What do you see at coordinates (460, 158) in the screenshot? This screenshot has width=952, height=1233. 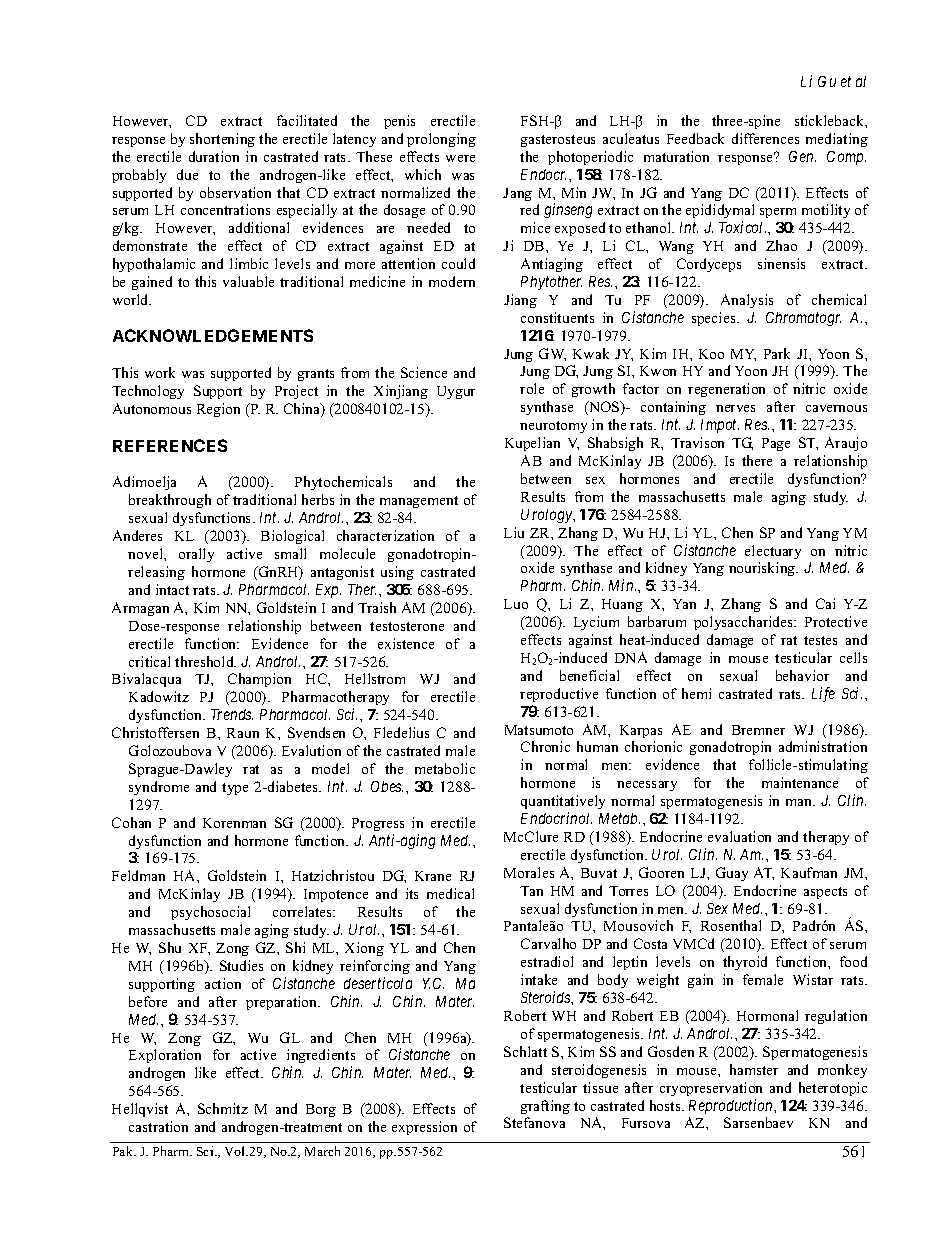 I see `were` at bounding box center [460, 158].
